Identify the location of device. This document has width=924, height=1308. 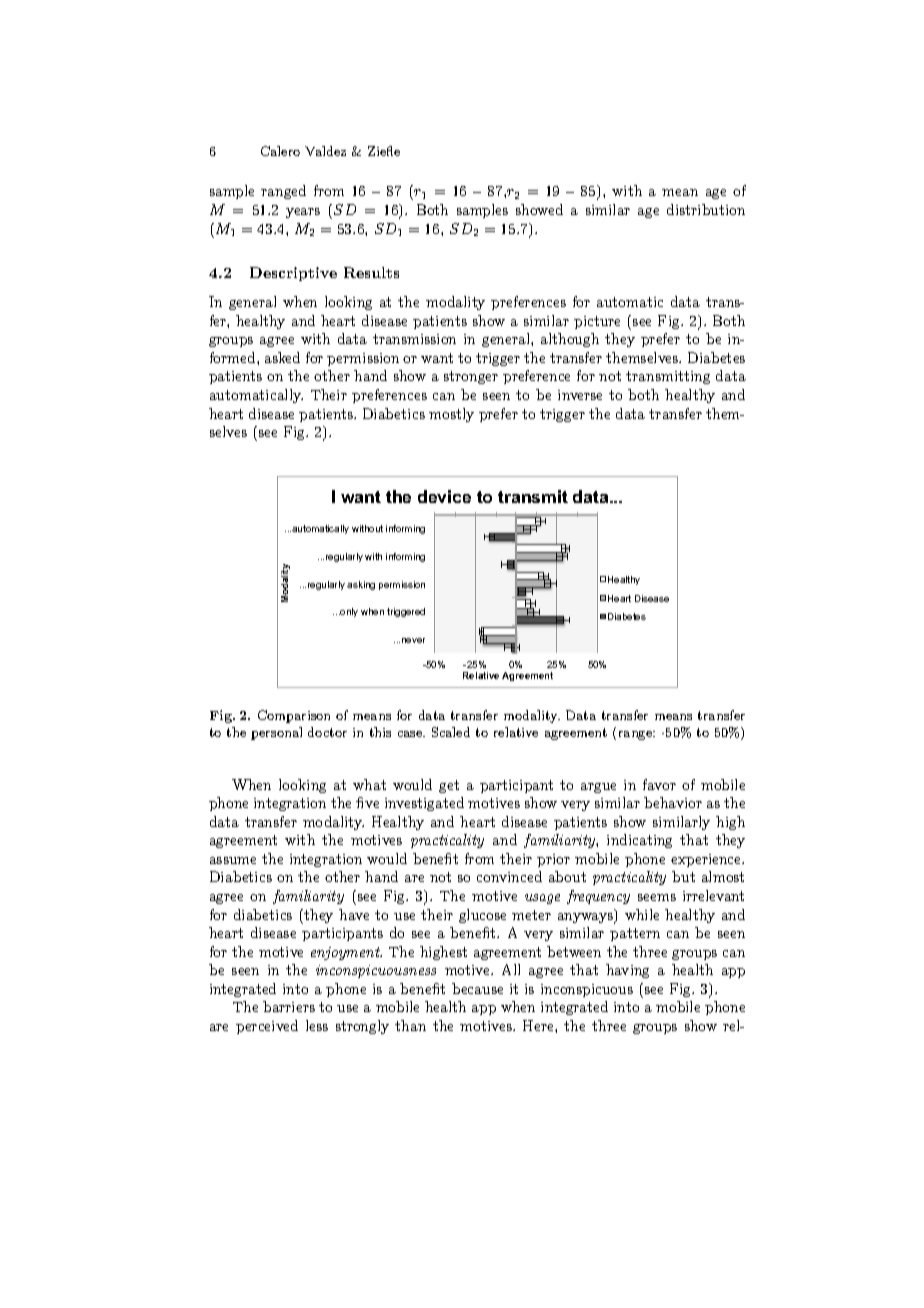
(444, 496).
